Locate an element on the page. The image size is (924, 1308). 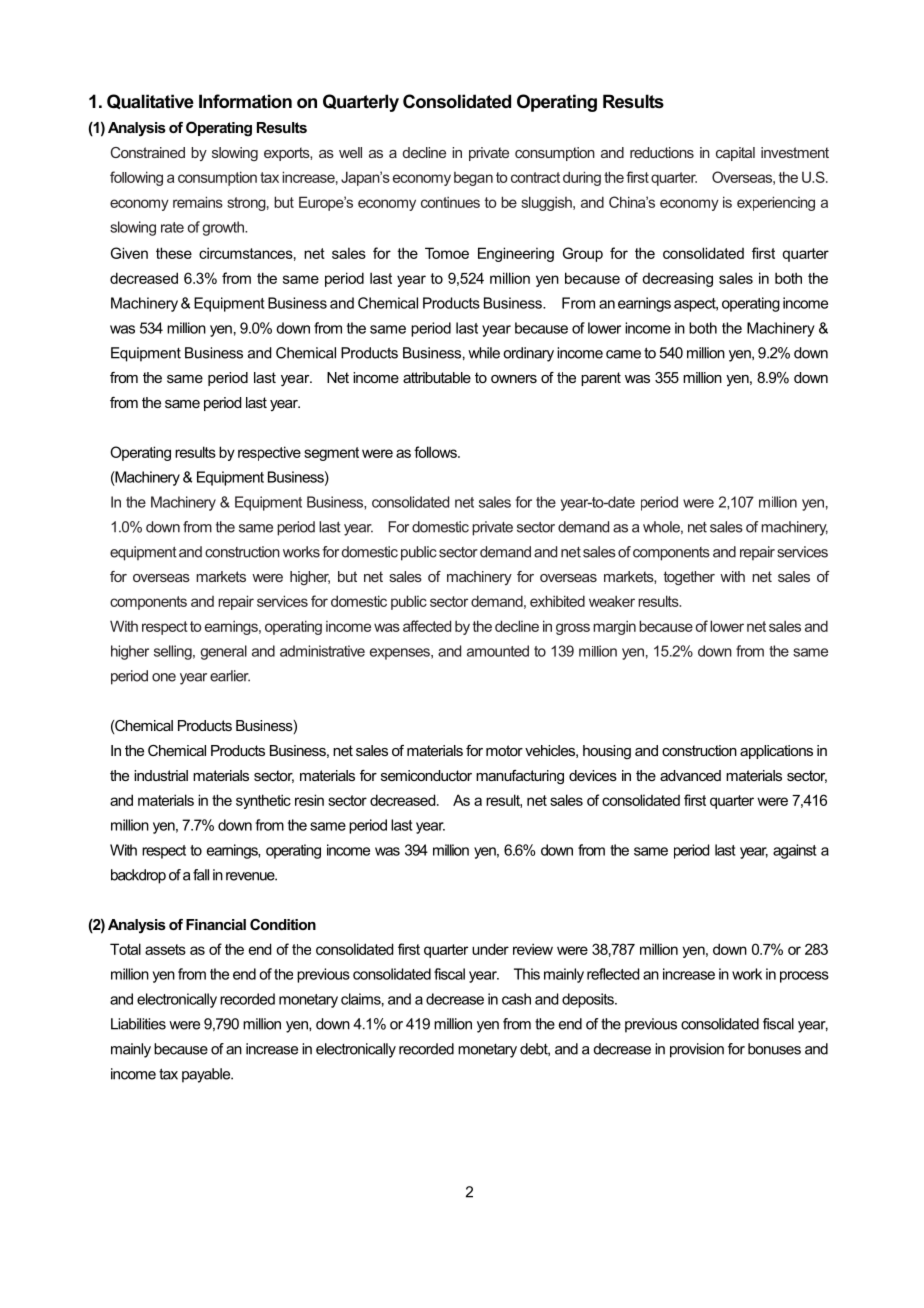
these is located at coordinates (174, 253).
